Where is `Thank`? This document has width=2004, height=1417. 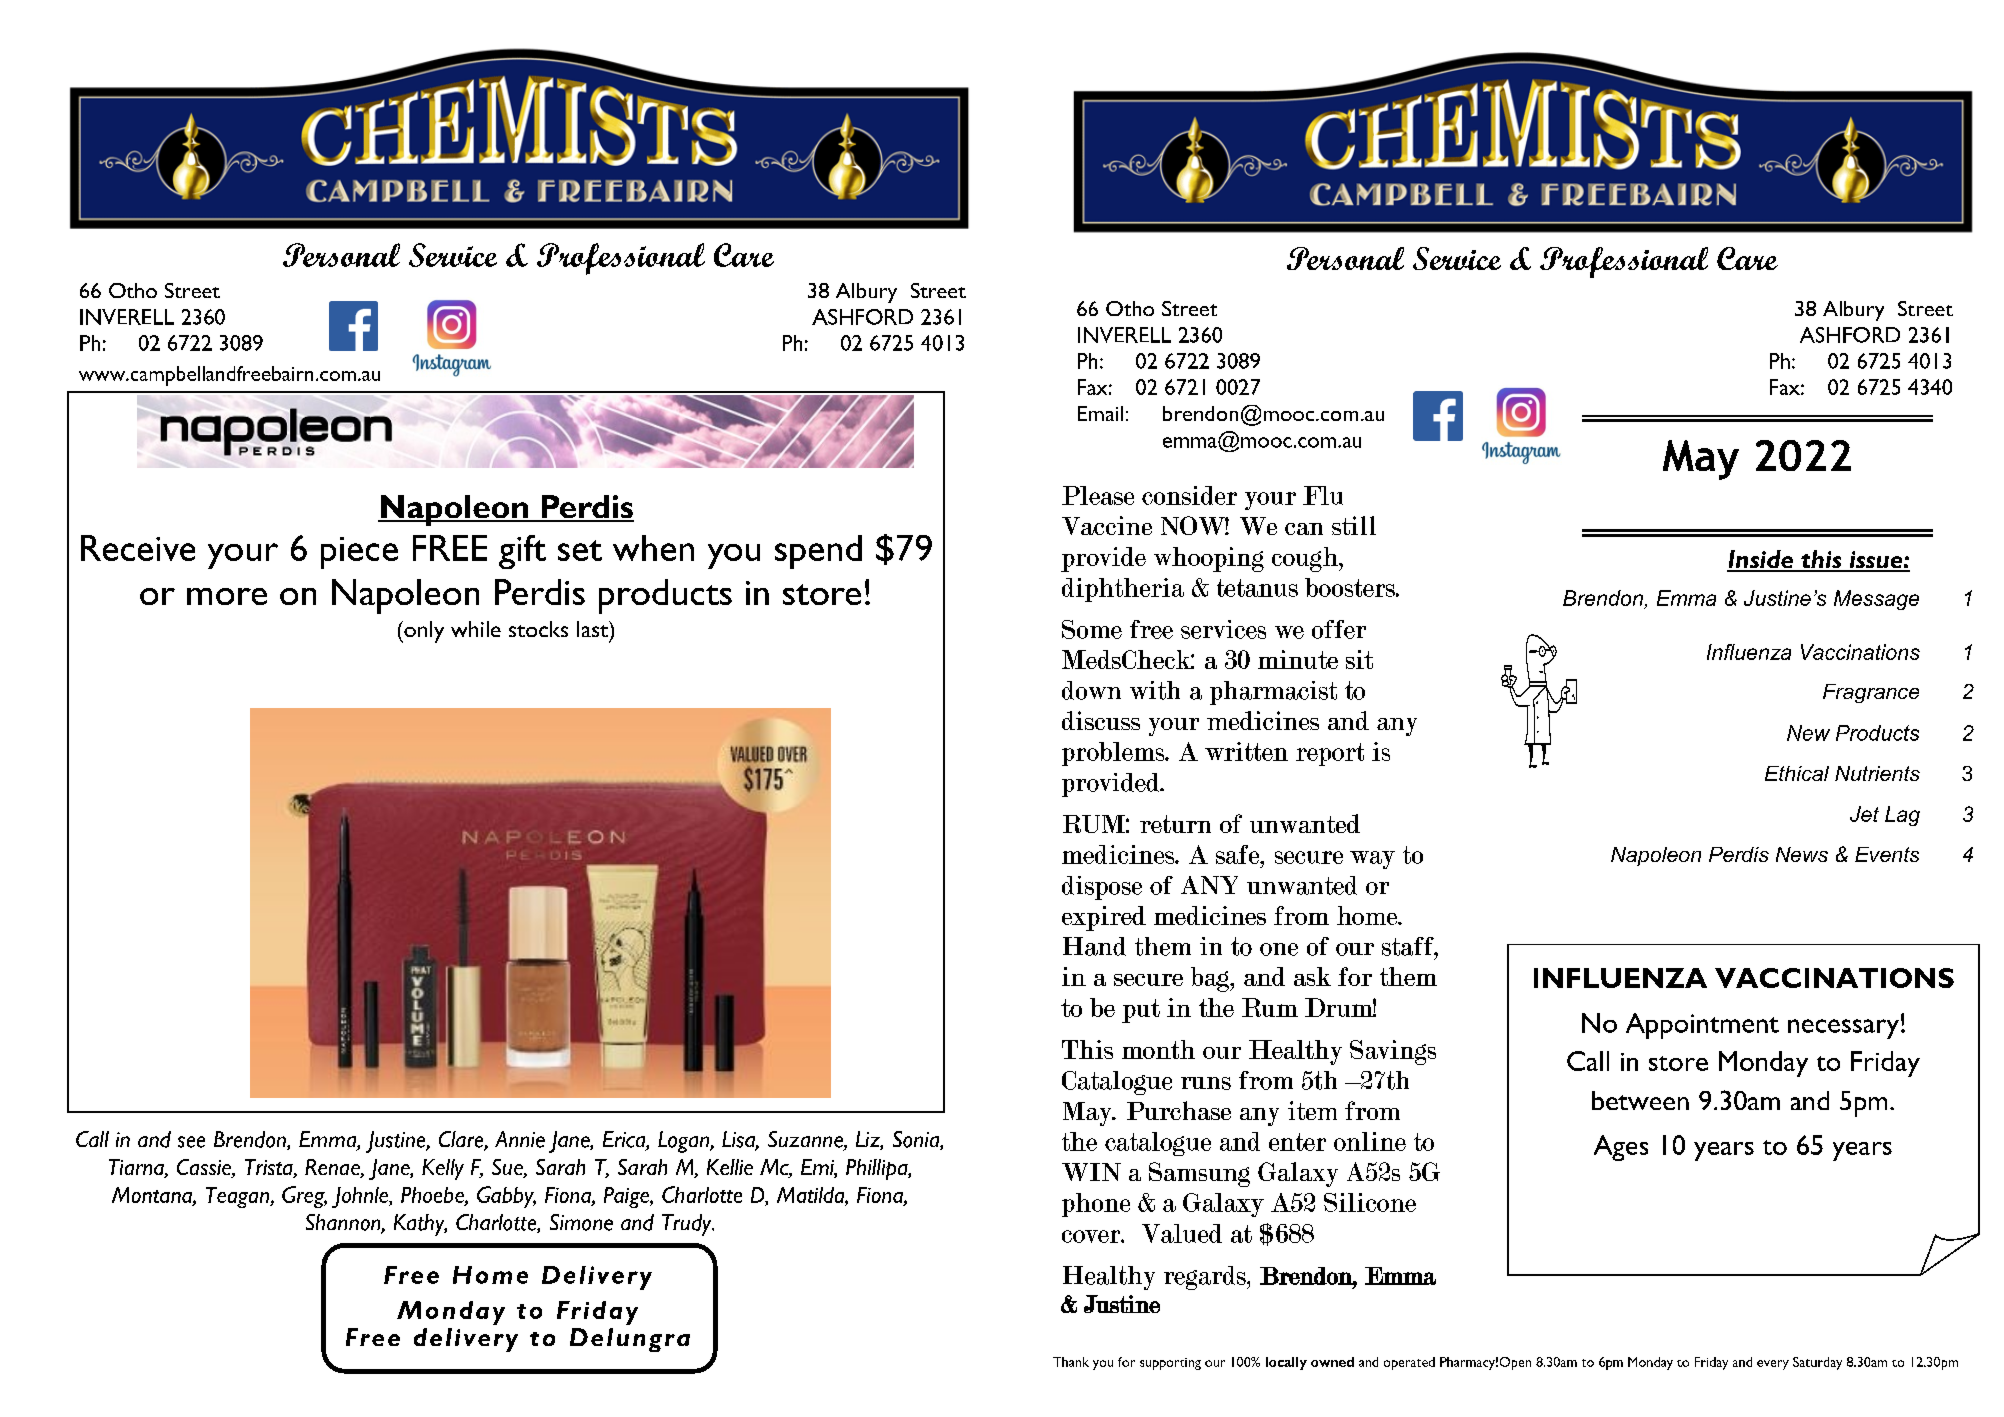
Thank is located at coordinates (1071, 1362).
